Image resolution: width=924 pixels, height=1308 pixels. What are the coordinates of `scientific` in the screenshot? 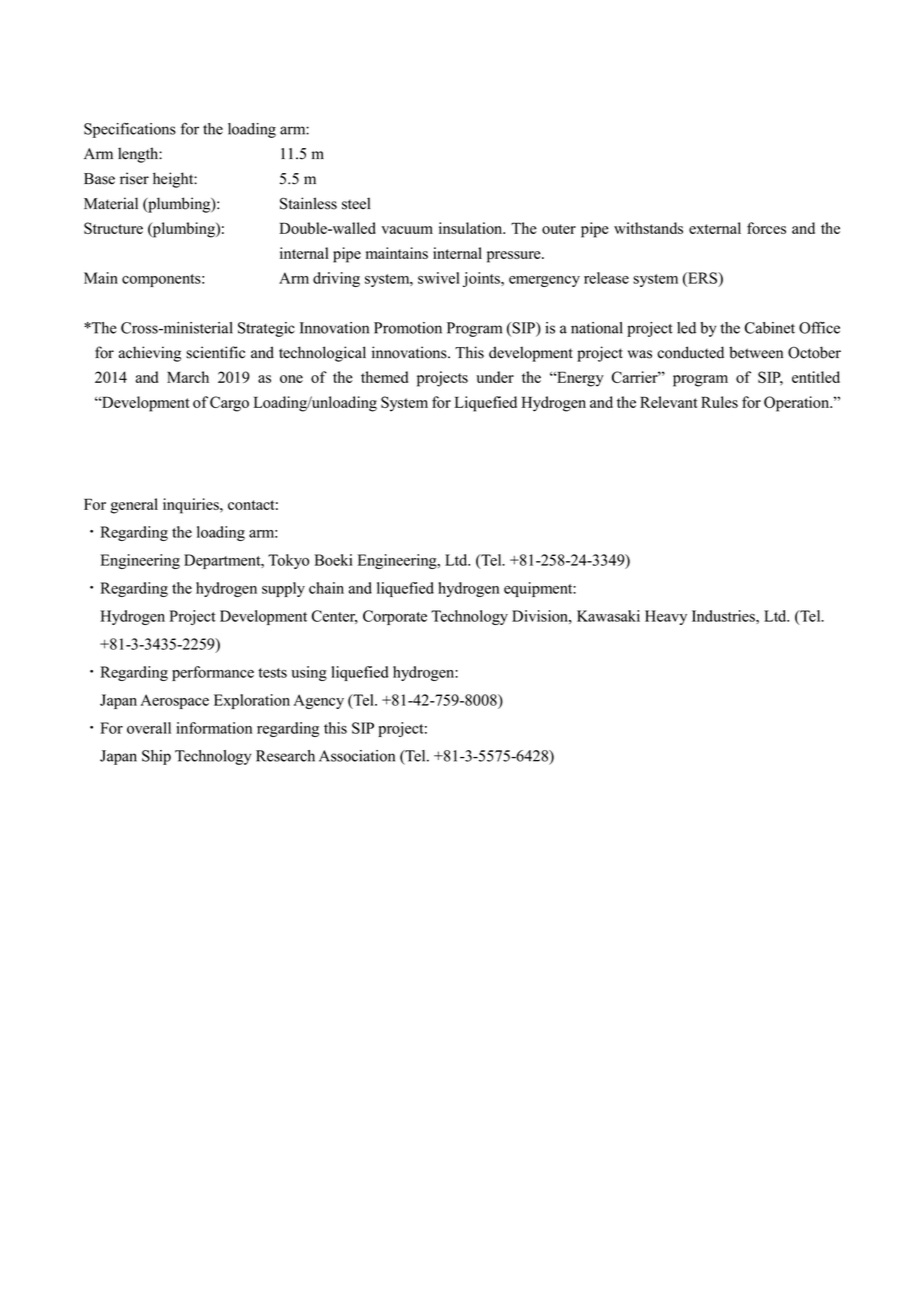 It's located at (215, 352).
